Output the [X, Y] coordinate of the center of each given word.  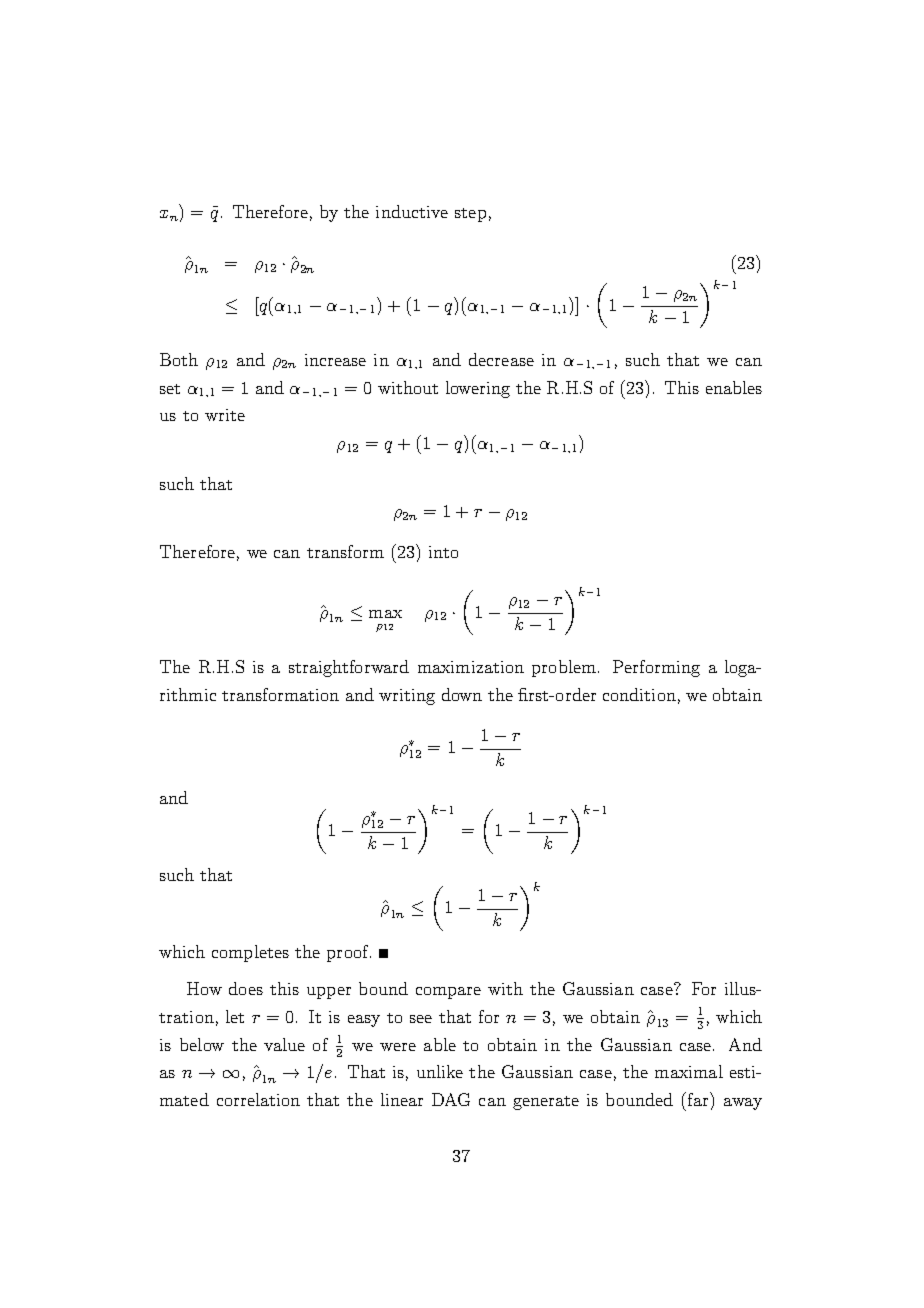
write [225, 415]
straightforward [349, 668]
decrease [501, 359]
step [470, 215]
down [462, 694]
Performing [656, 668]
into [443, 552]
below [202, 1044]
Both [179, 359]
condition [639, 694]
